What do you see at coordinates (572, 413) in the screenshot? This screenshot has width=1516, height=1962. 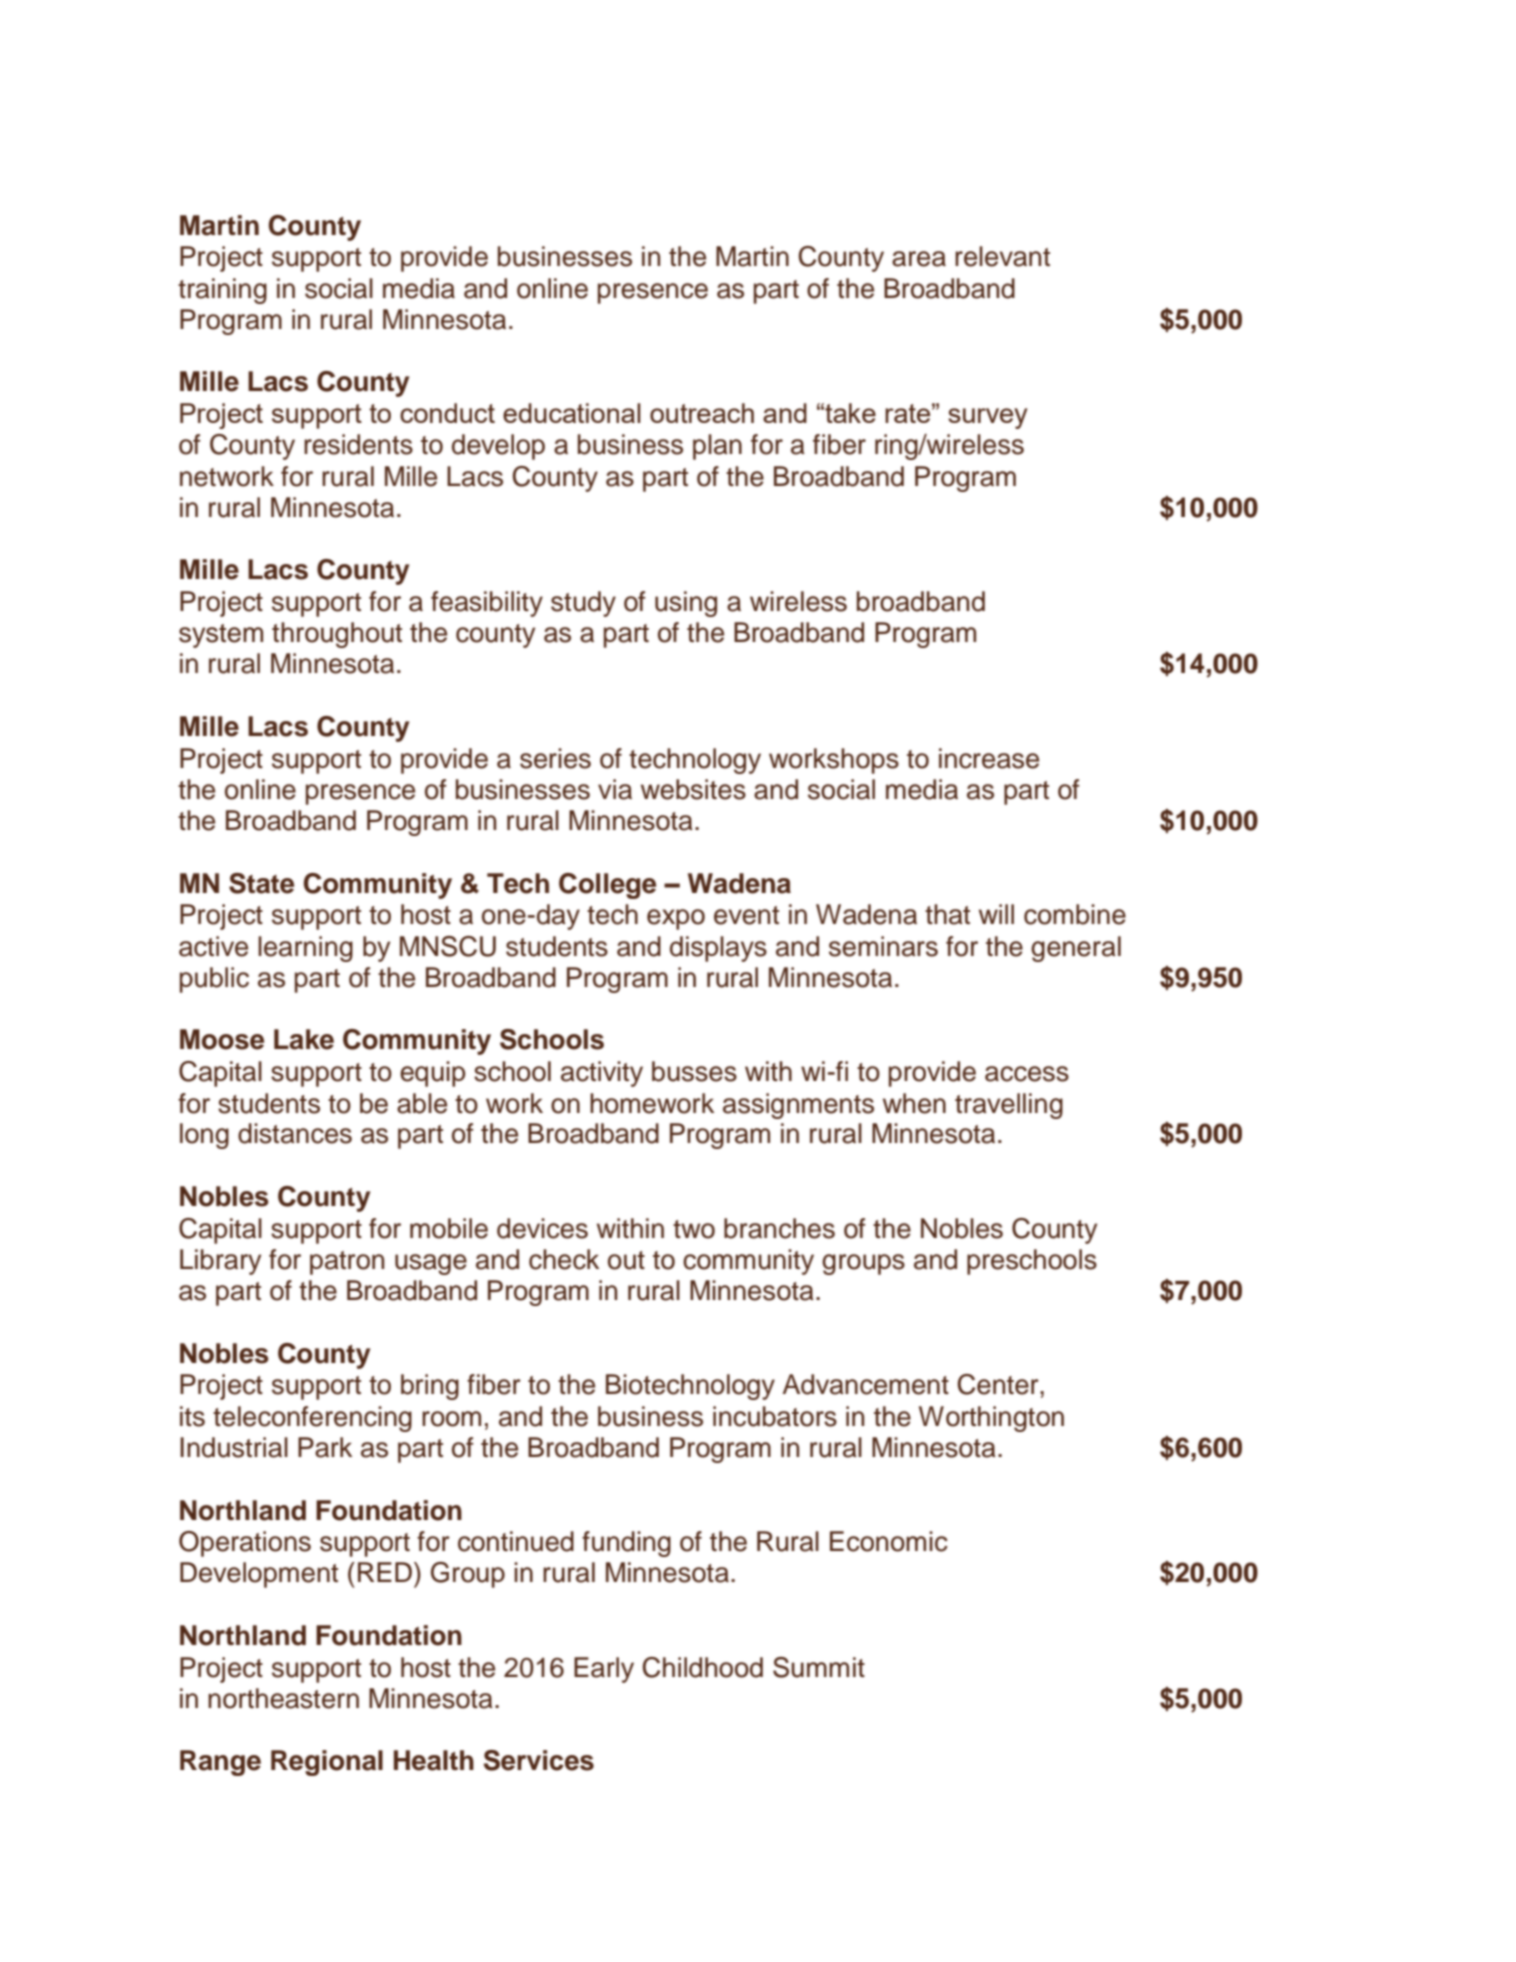 I see `educational` at bounding box center [572, 413].
